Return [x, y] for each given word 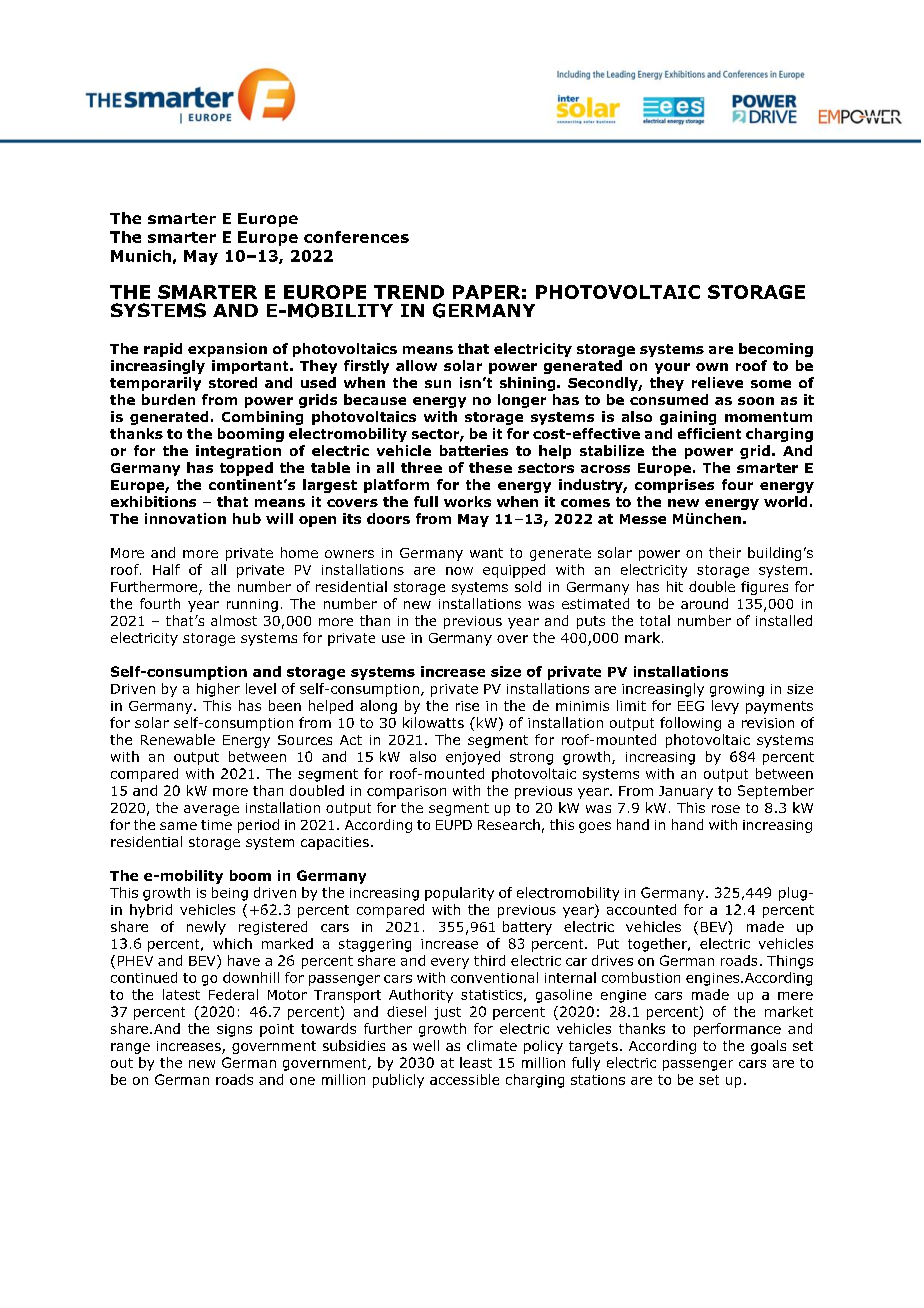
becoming [776, 350]
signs [234, 1030]
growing [737, 690]
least [476, 1062]
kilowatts [433, 722]
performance [737, 1030]
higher [218, 690]
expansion [227, 350]
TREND [409, 292]
